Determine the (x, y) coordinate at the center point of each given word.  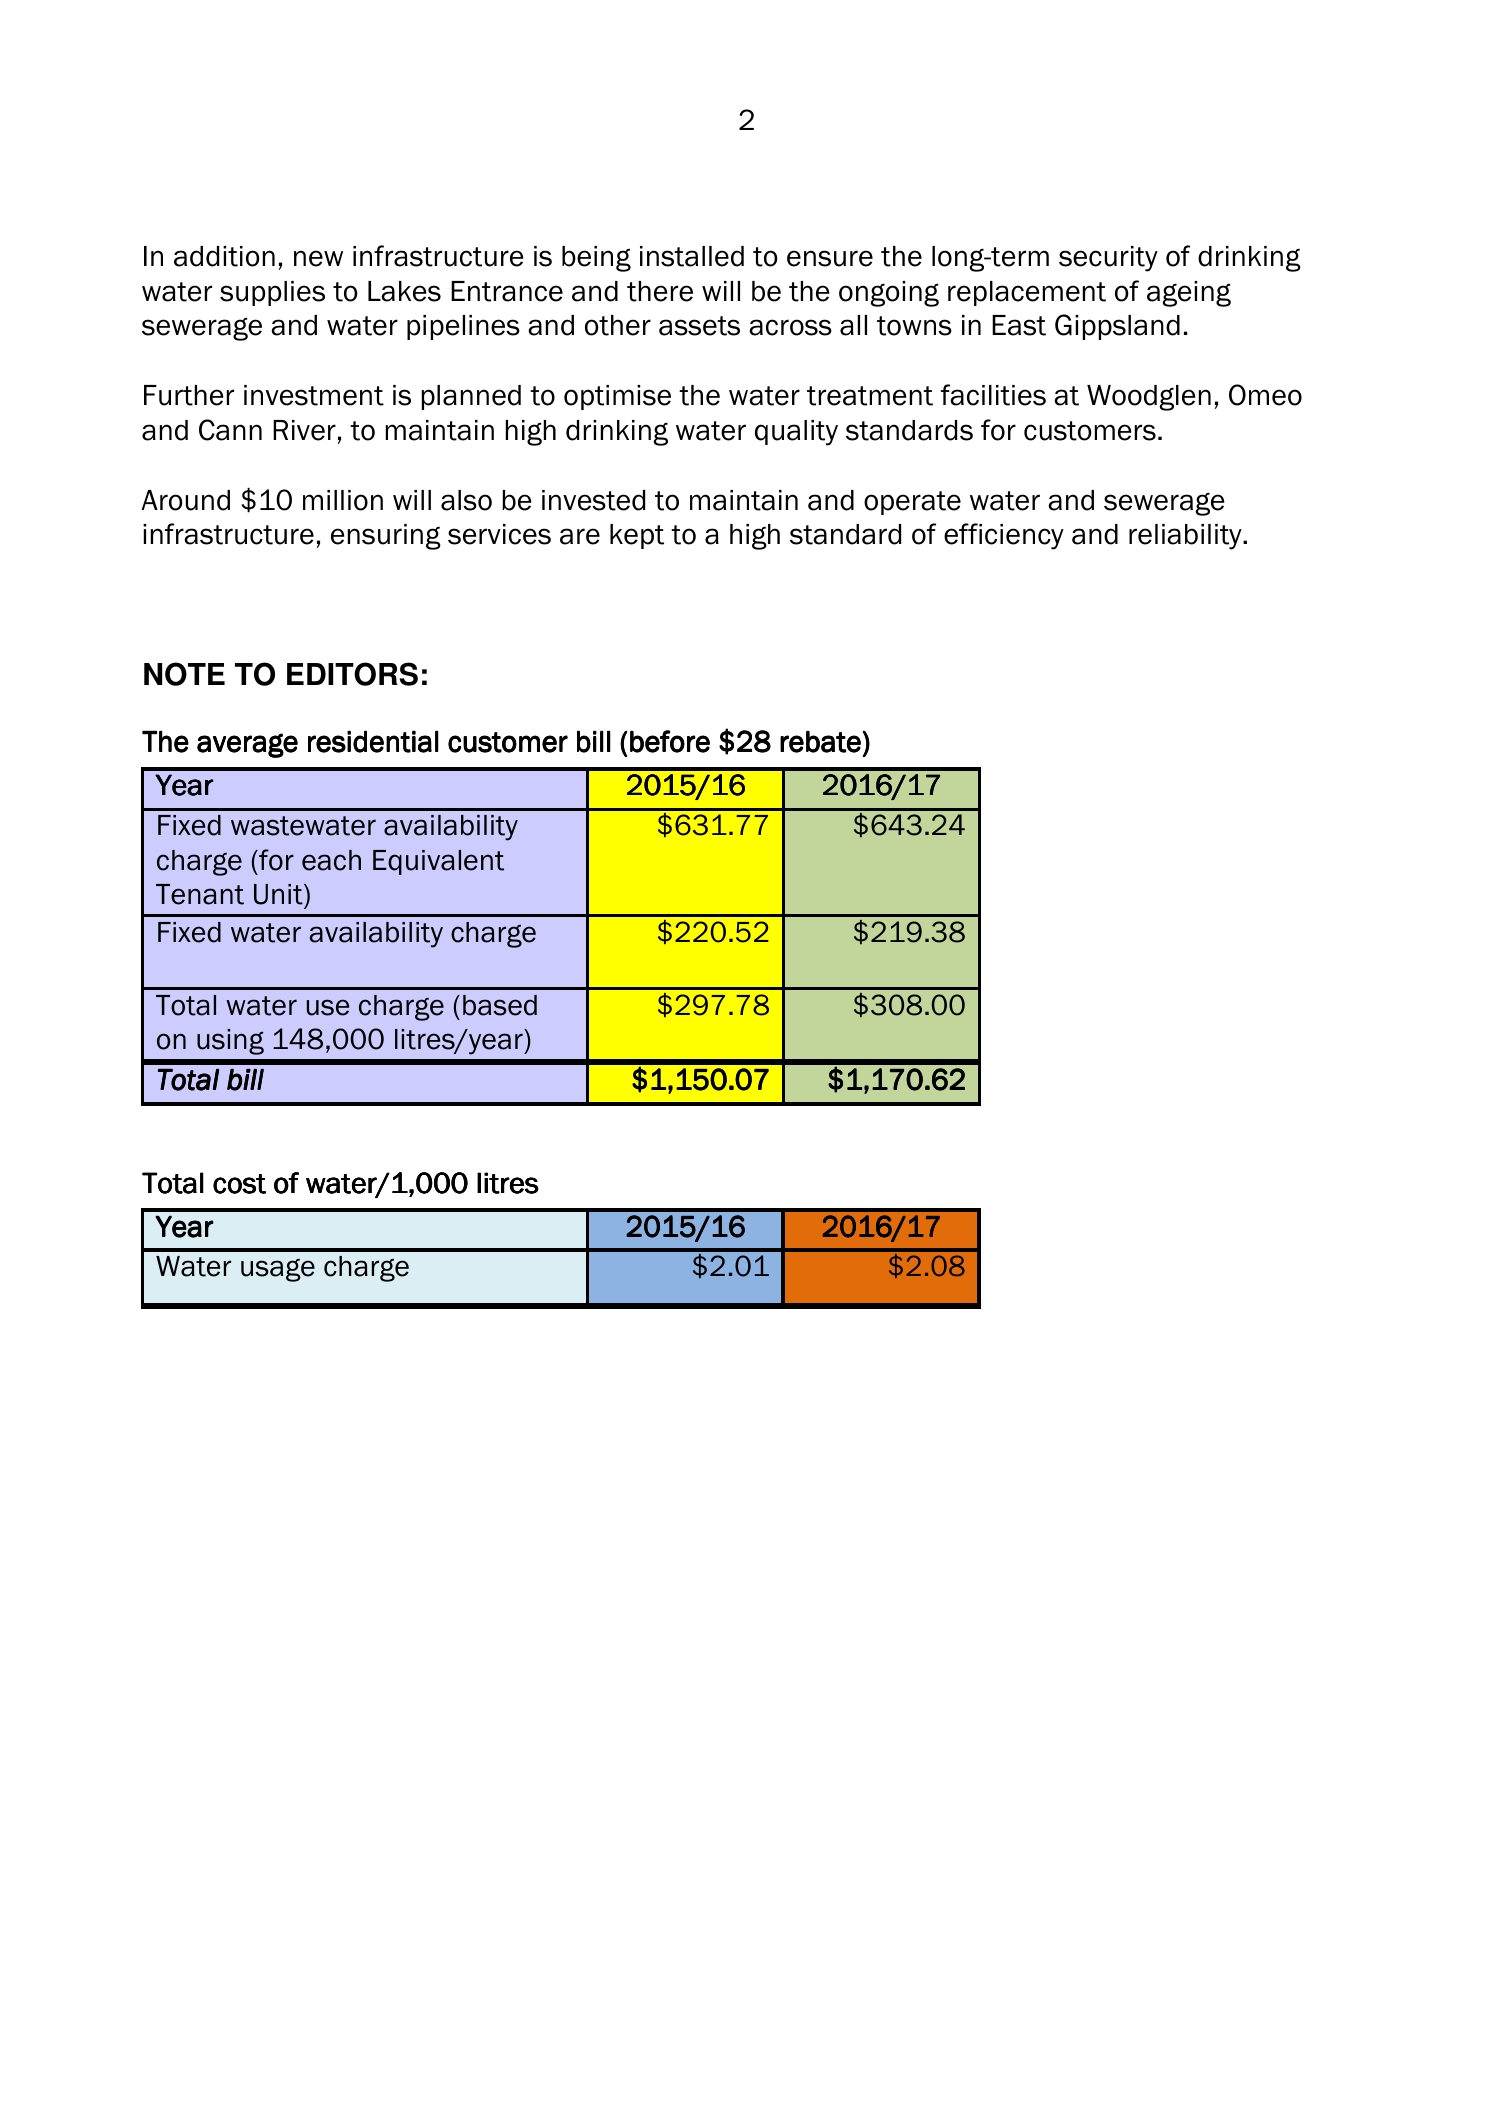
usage (278, 1270)
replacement (1027, 293)
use (328, 1007)
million (343, 500)
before (670, 741)
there (660, 291)
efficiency (1004, 536)
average (247, 745)
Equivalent (438, 862)
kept (637, 536)
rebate (820, 741)
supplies (272, 293)
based (500, 1005)
